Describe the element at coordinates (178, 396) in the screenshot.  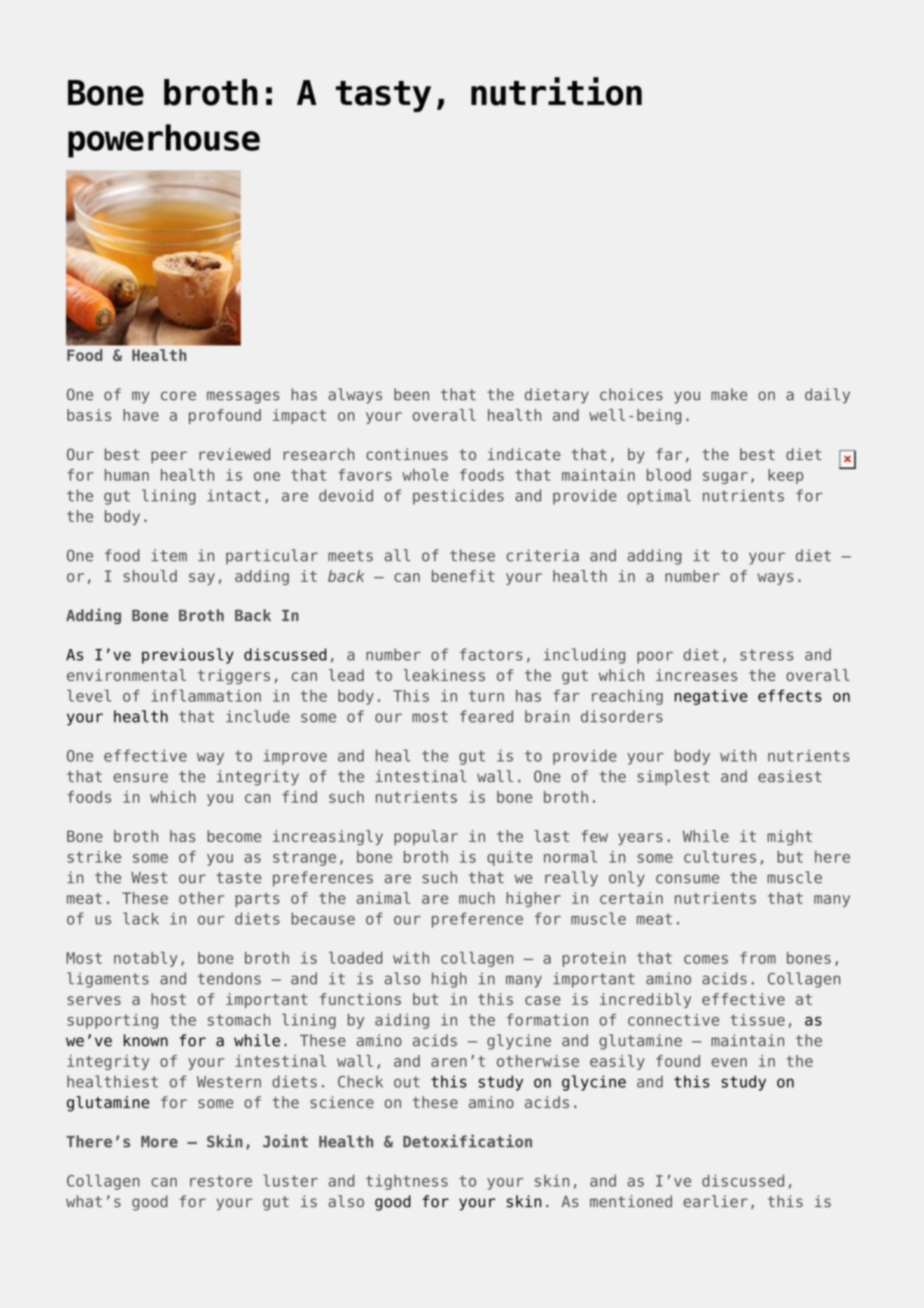
I see `core` at that location.
